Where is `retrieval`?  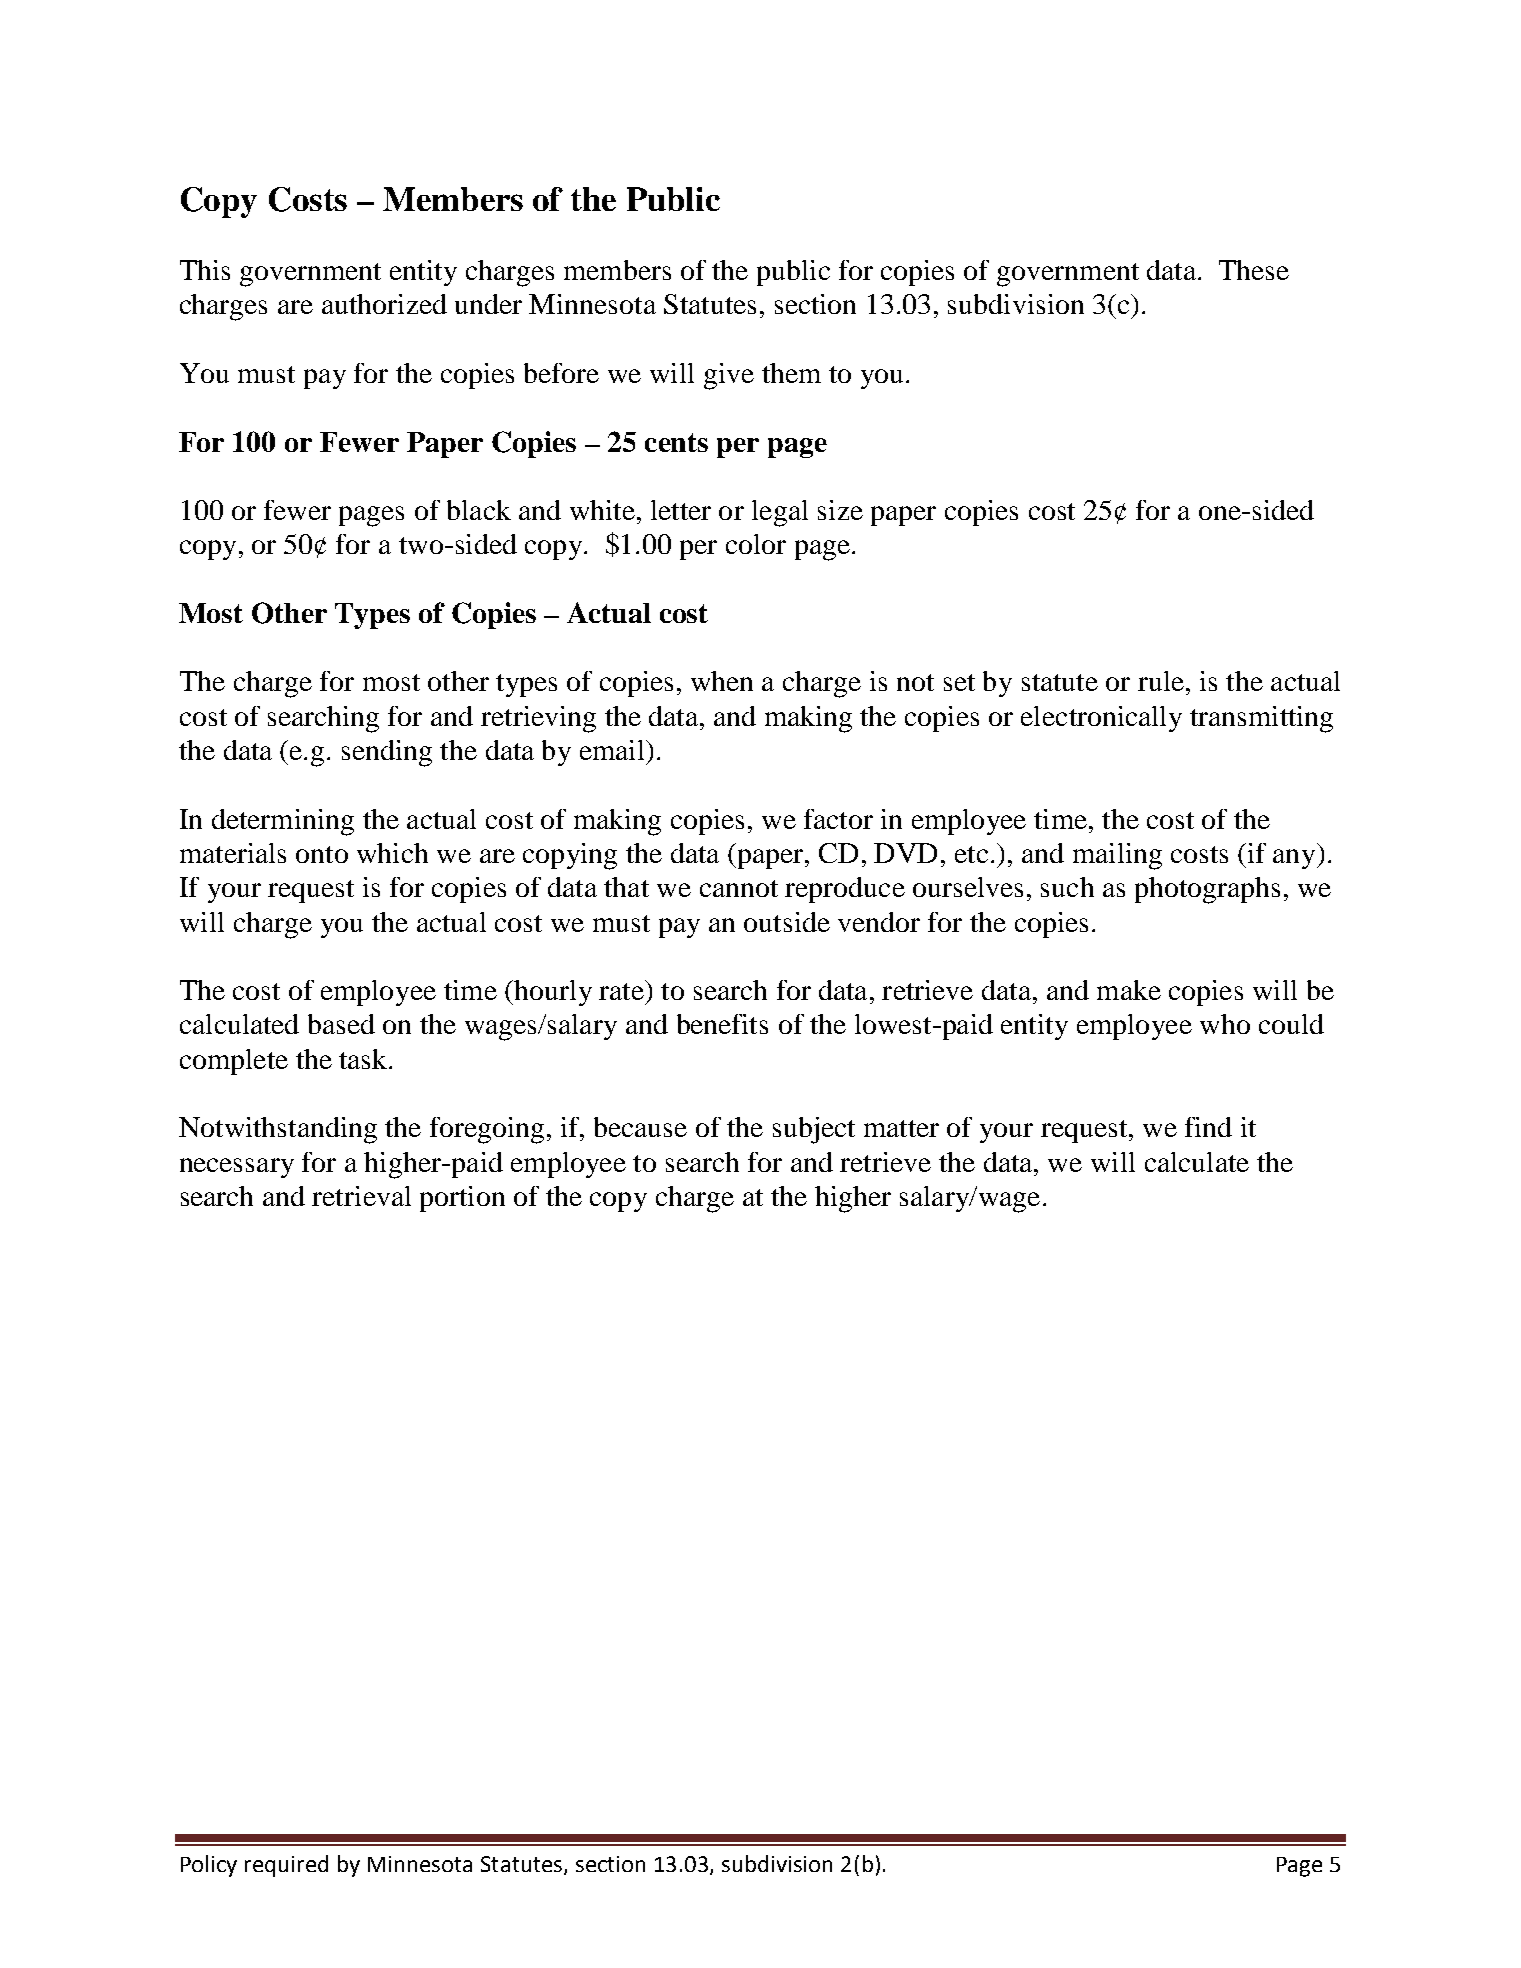
retrieval is located at coordinates (361, 1196).
